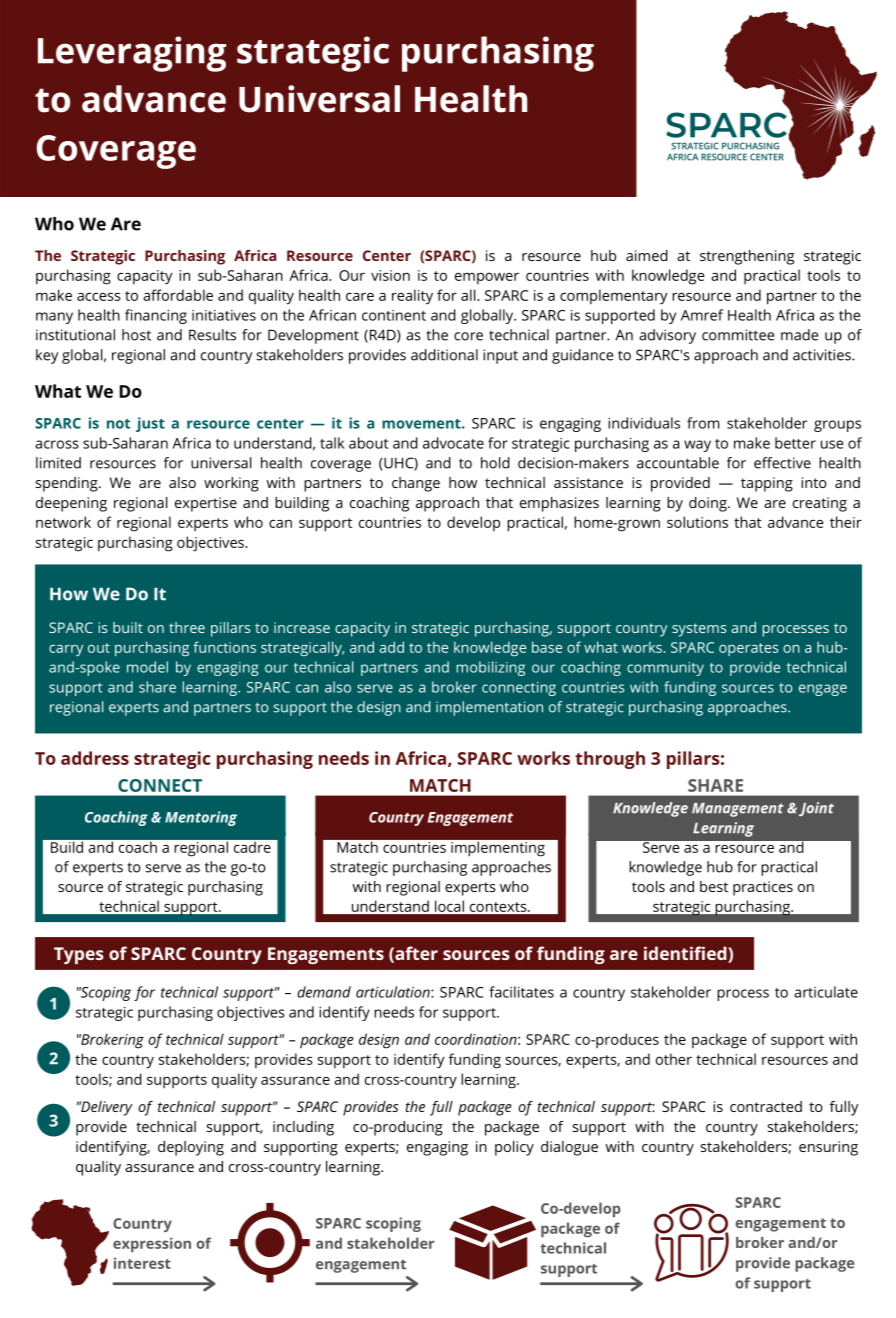 This screenshot has width=896, height=1318. What do you see at coordinates (767, 484) in the screenshot?
I see `tapping` at bounding box center [767, 484].
